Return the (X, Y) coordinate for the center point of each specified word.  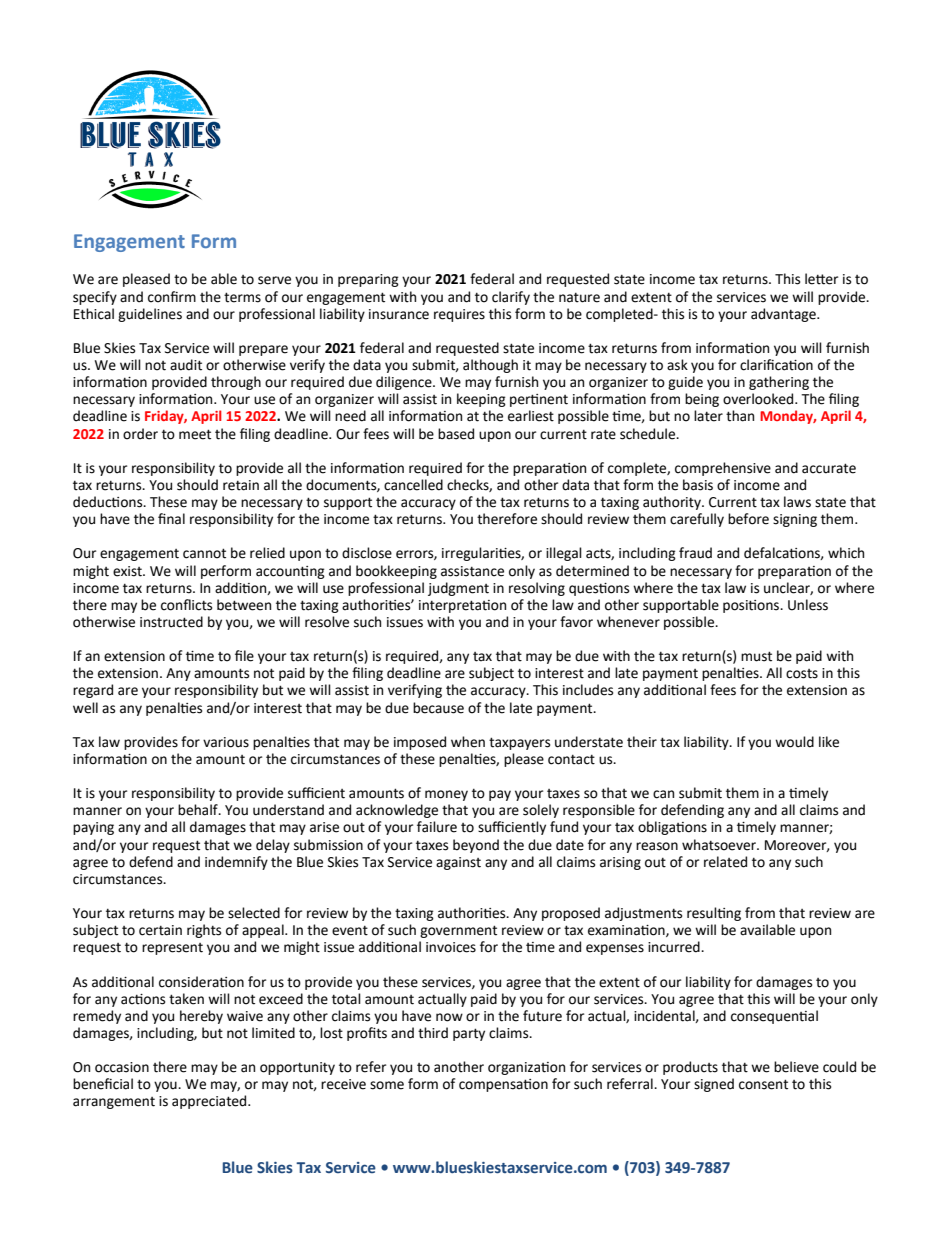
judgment (458, 589)
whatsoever (720, 845)
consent (763, 1084)
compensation (503, 1085)
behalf (199, 810)
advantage (784, 315)
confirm (172, 297)
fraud (695, 553)
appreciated (210, 1102)
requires (459, 315)
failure (437, 827)
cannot (204, 553)
